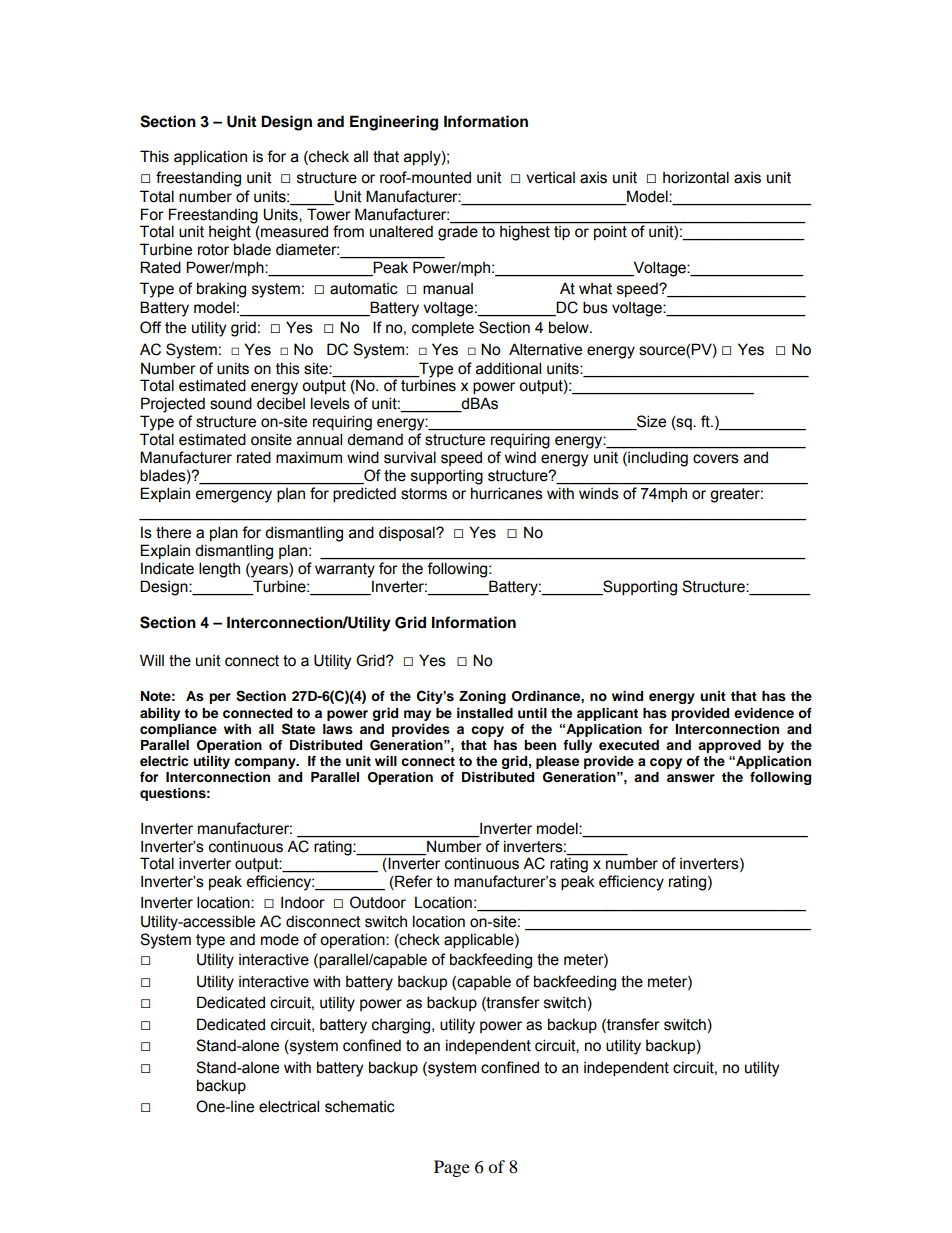  What do you see at coordinates (219, 570) in the page?
I see `length` at bounding box center [219, 570].
